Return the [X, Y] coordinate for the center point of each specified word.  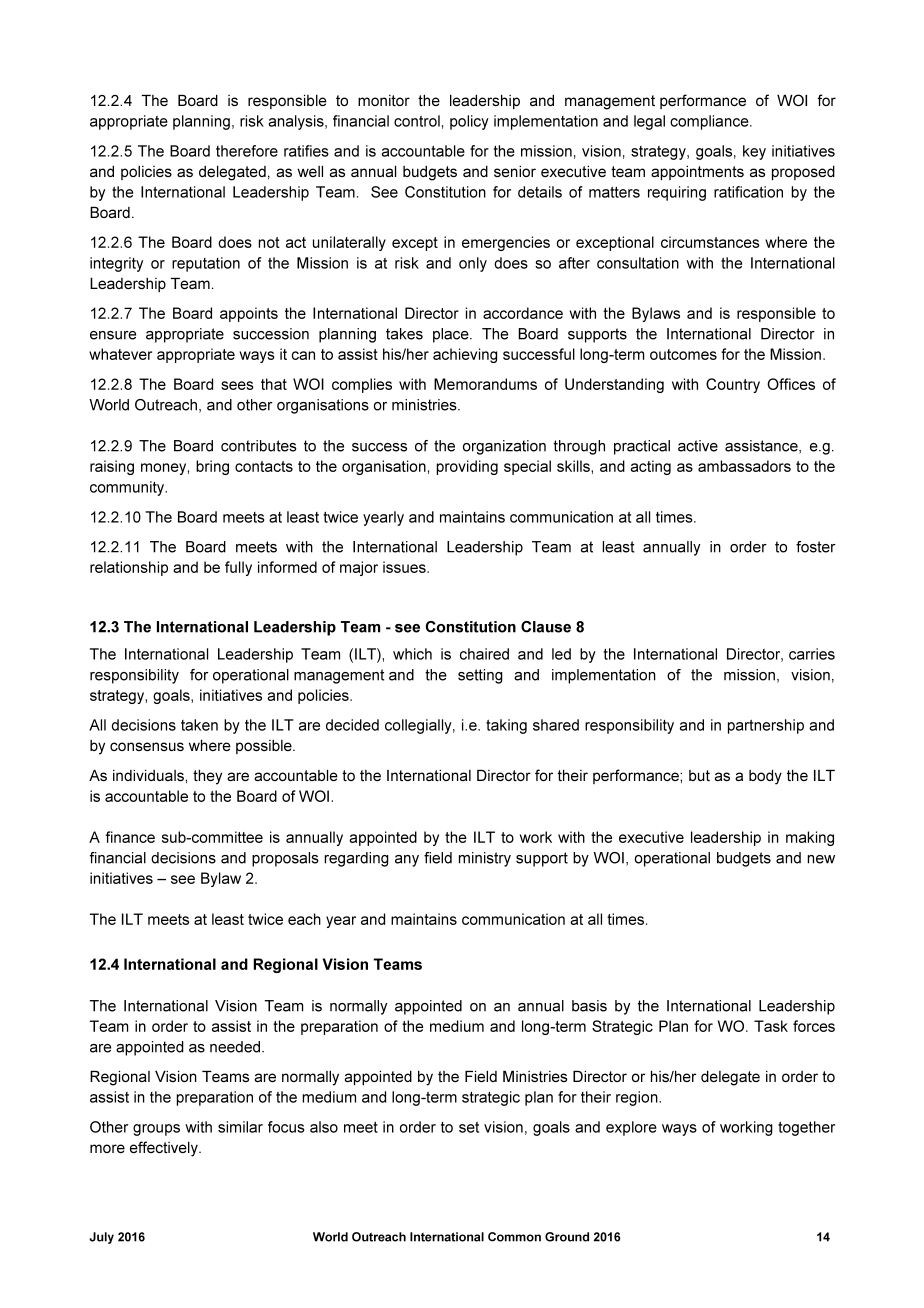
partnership [766, 726]
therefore [247, 151]
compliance [710, 122]
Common [514, 1237]
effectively [165, 1149]
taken [199, 725]
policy [469, 122]
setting [480, 676]
